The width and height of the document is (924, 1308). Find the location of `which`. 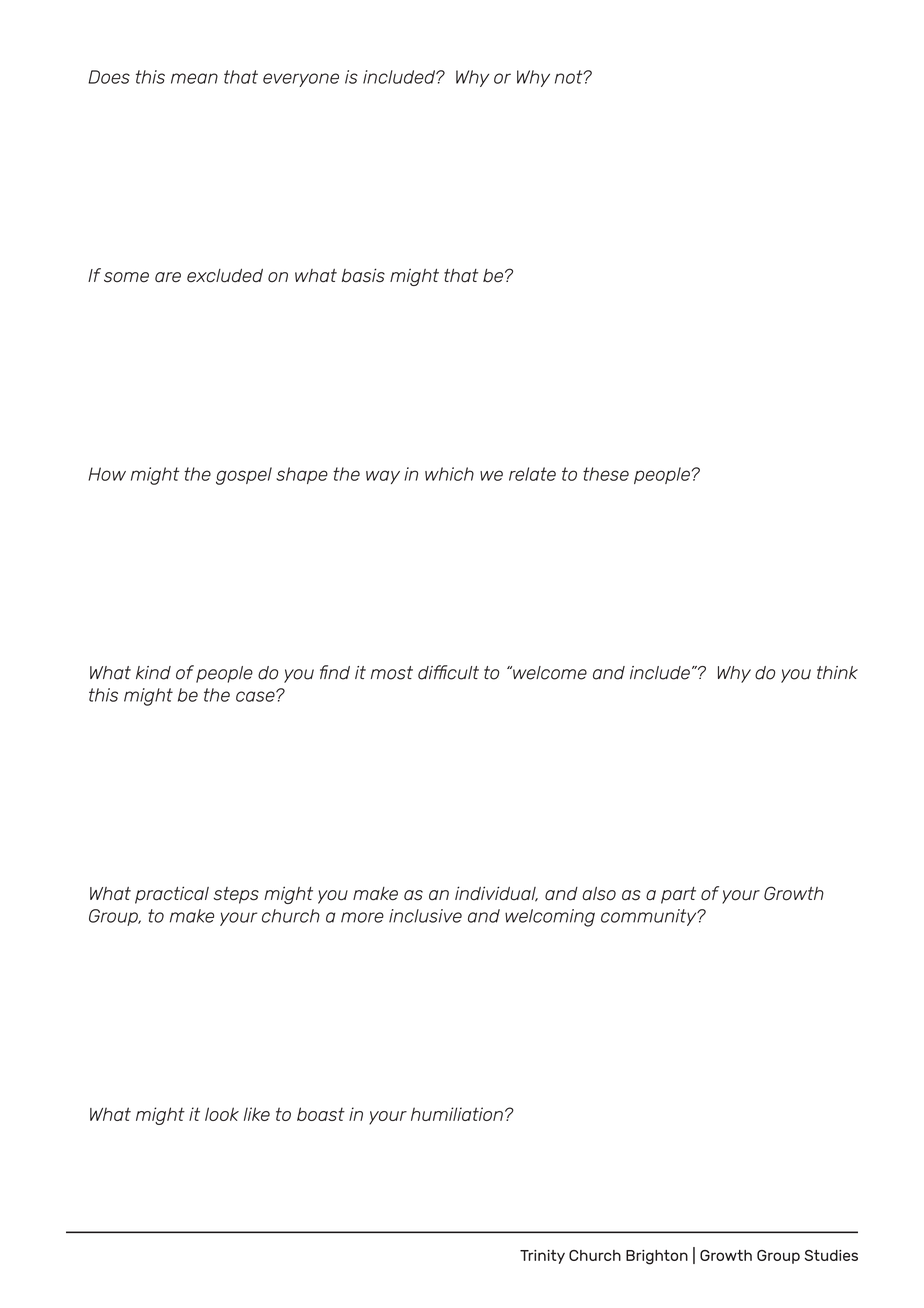

which is located at coordinates (449, 474).
